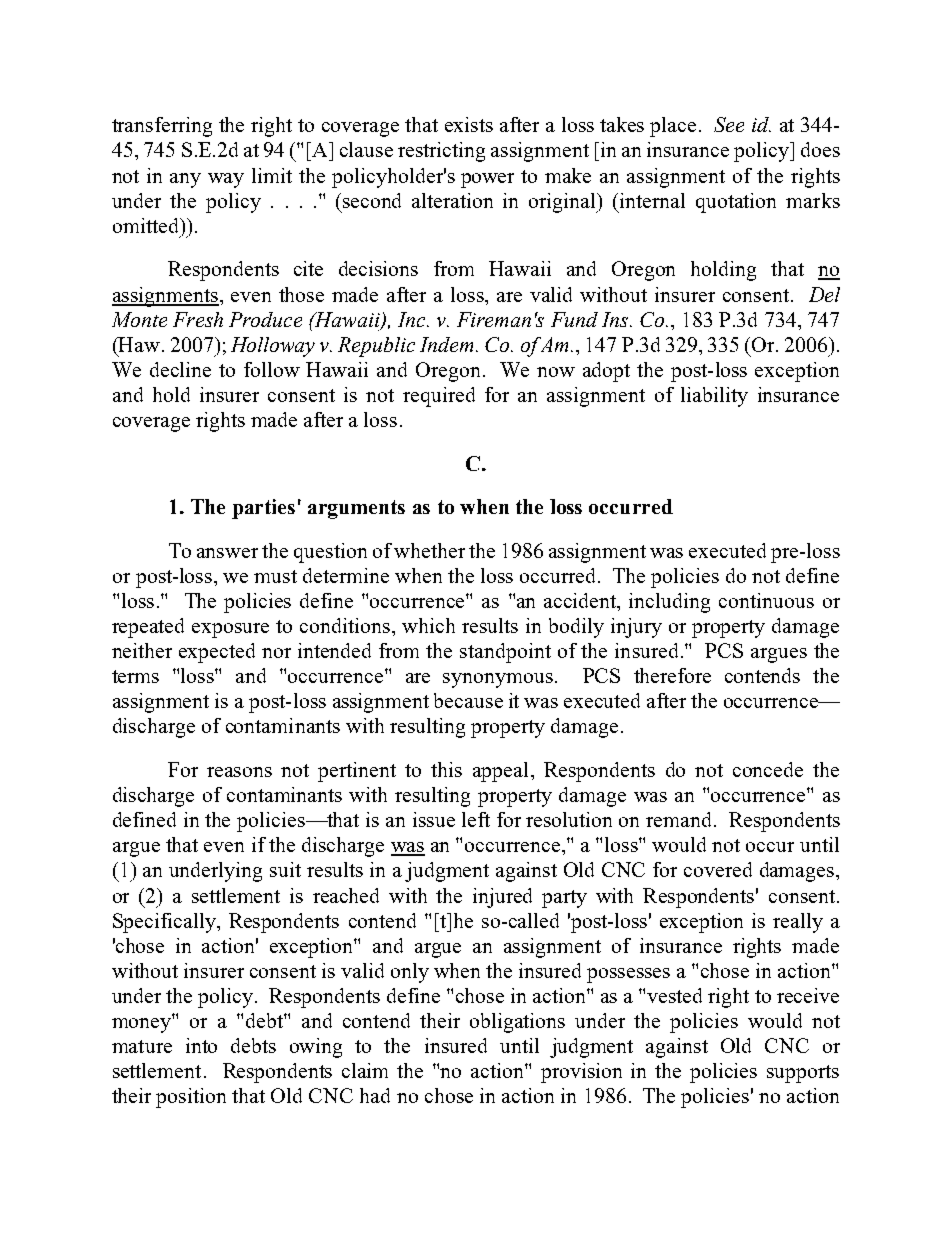 The height and width of the document is (1233, 952). I want to click on any, so click(185, 180).
